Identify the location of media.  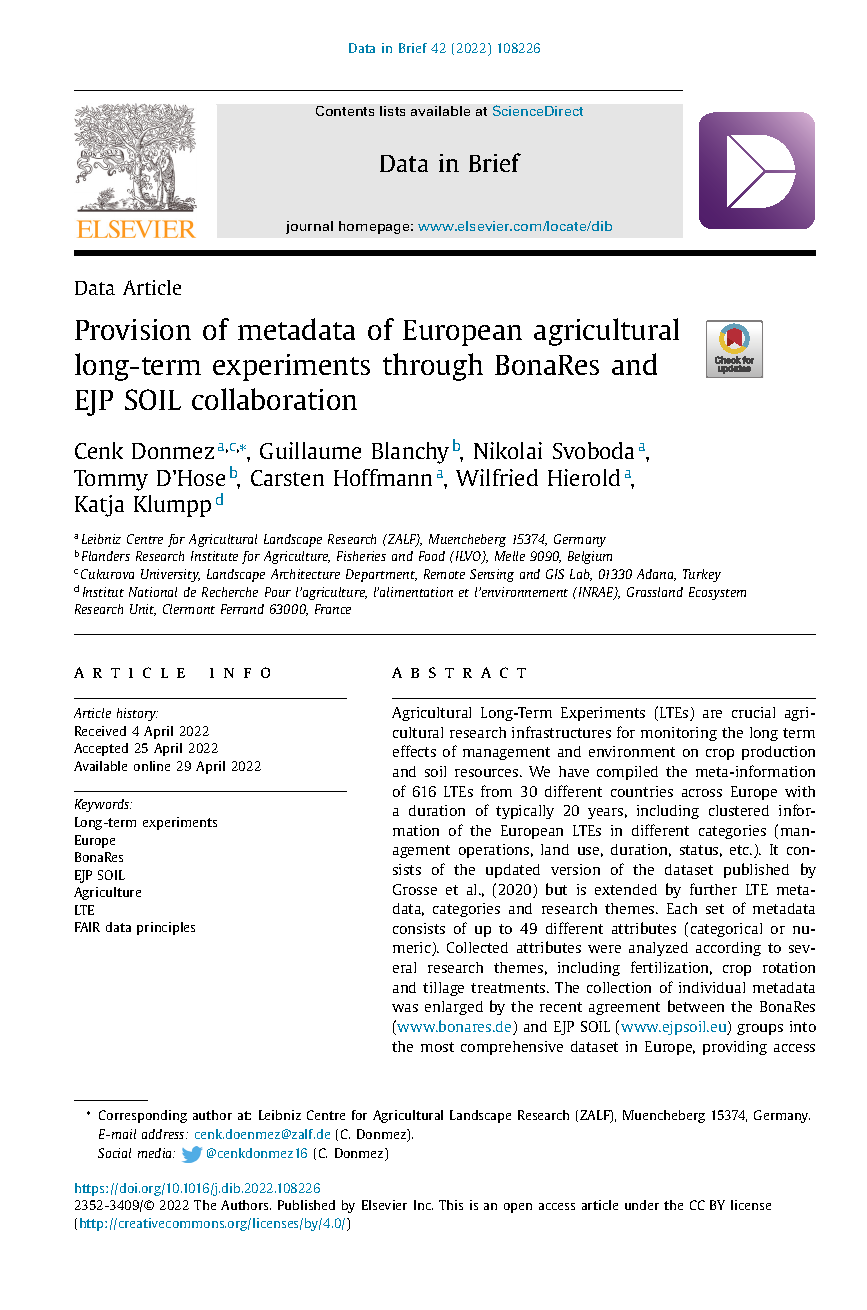
(156, 1153).
